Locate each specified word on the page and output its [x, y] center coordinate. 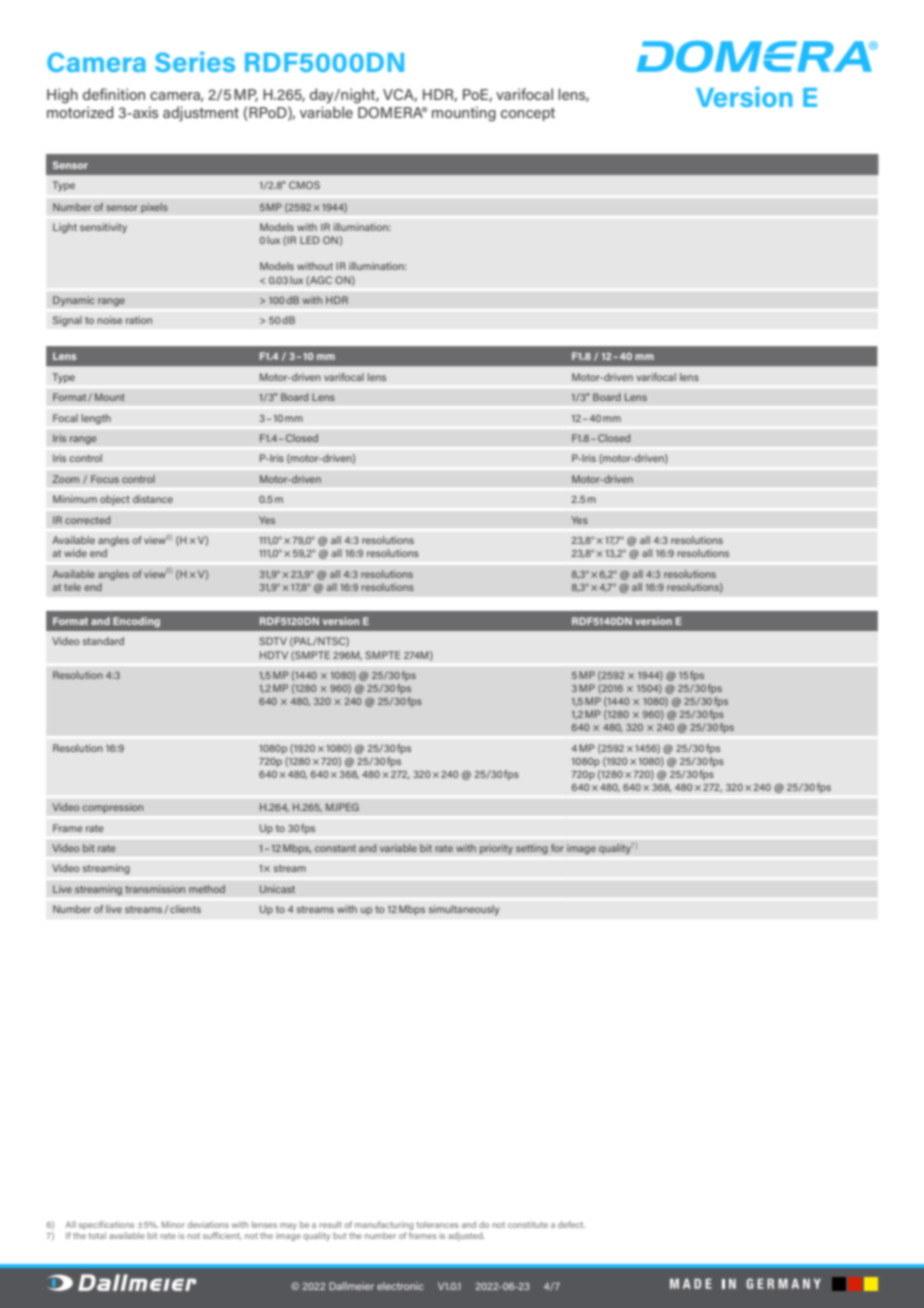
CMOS [304, 185]
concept [528, 114]
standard [103, 641]
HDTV [274, 655]
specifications [106, 1225]
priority [496, 849]
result [330, 1224]
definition [114, 94]
